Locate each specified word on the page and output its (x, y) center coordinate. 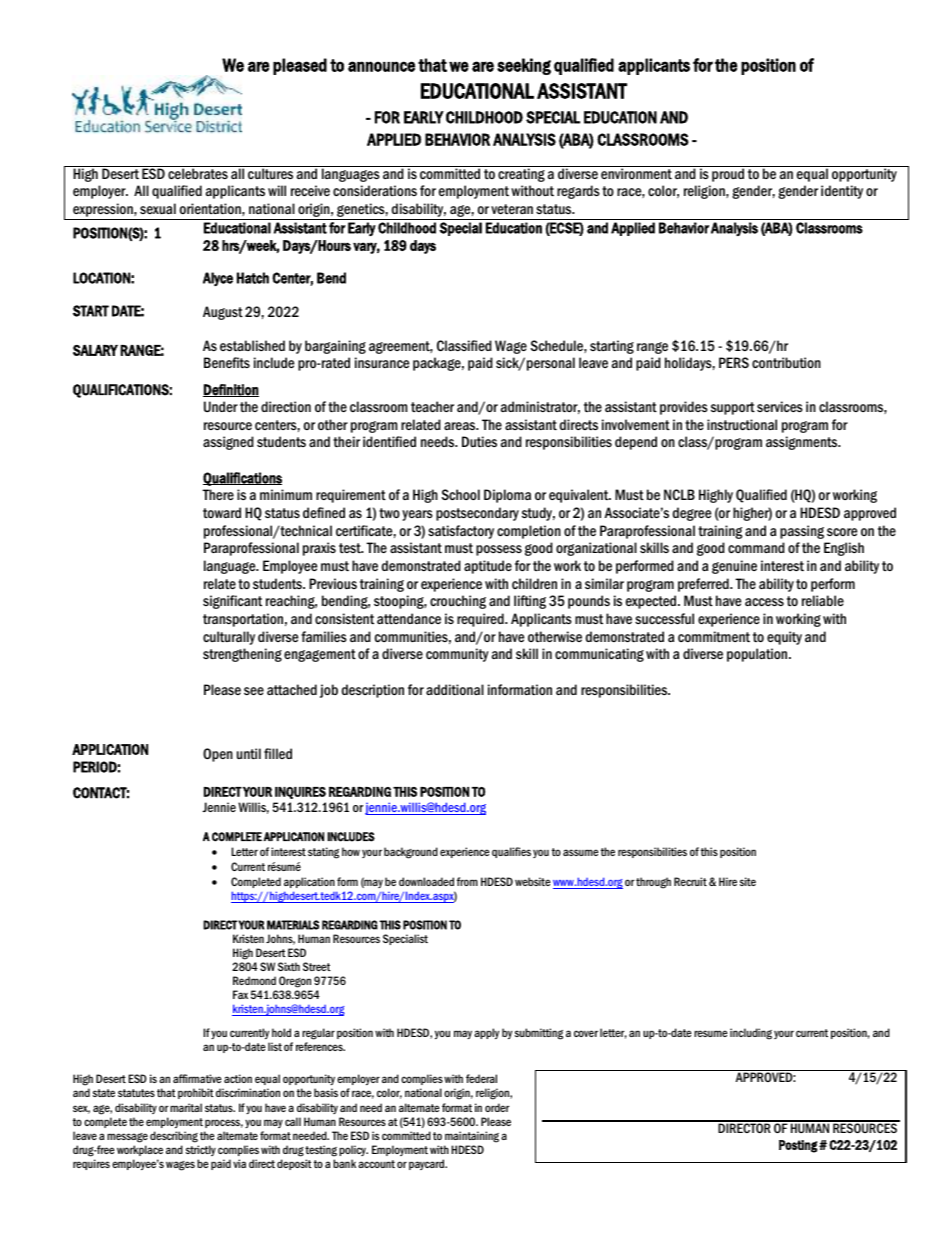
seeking (524, 66)
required (481, 620)
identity (842, 192)
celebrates (198, 173)
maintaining (472, 1137)
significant (232, 602)
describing (174, 1137)
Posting (799, 1146)
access (764, 602)
